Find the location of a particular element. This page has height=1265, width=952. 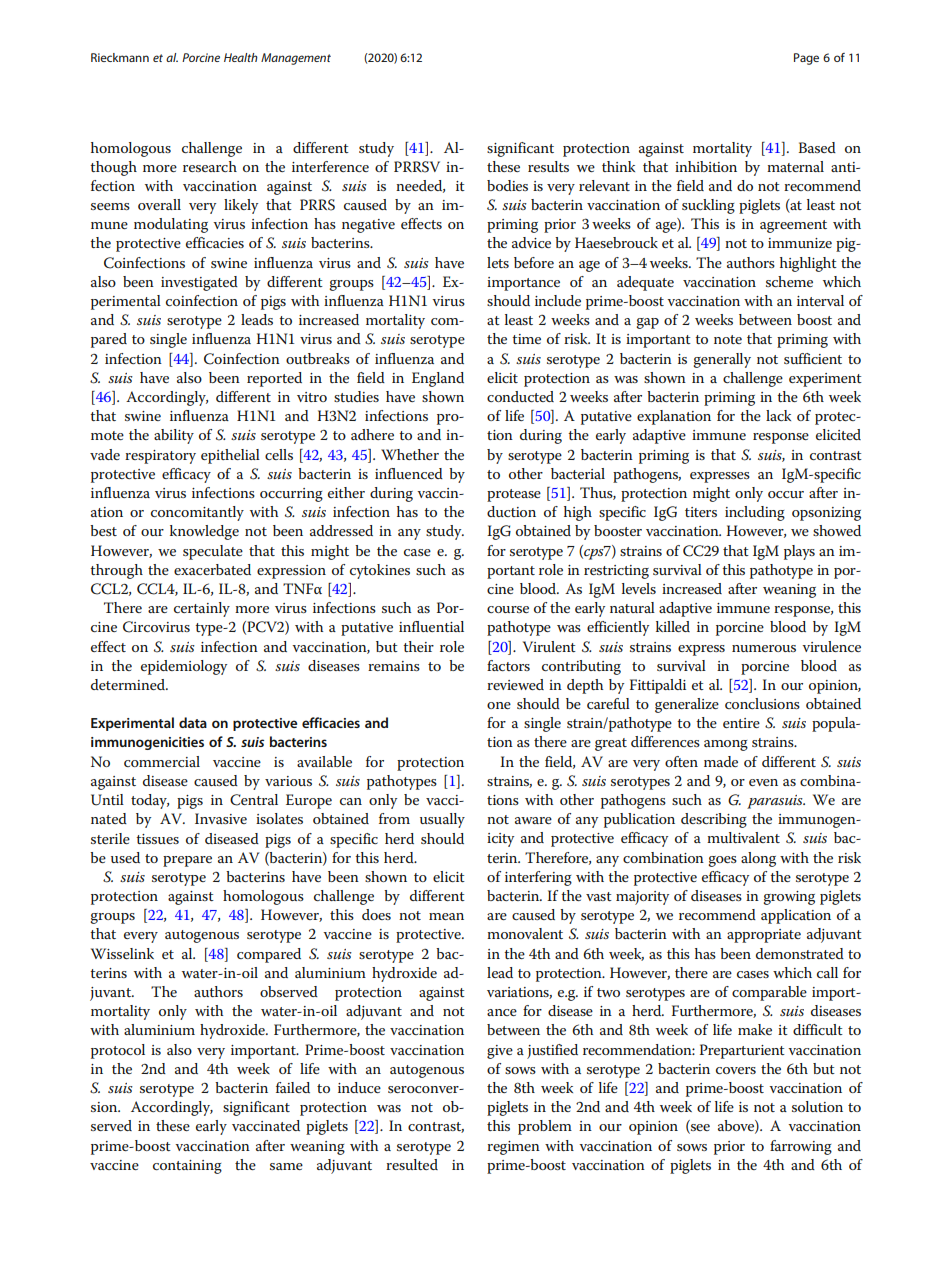

numerous is located at coordinates (764, 648).
